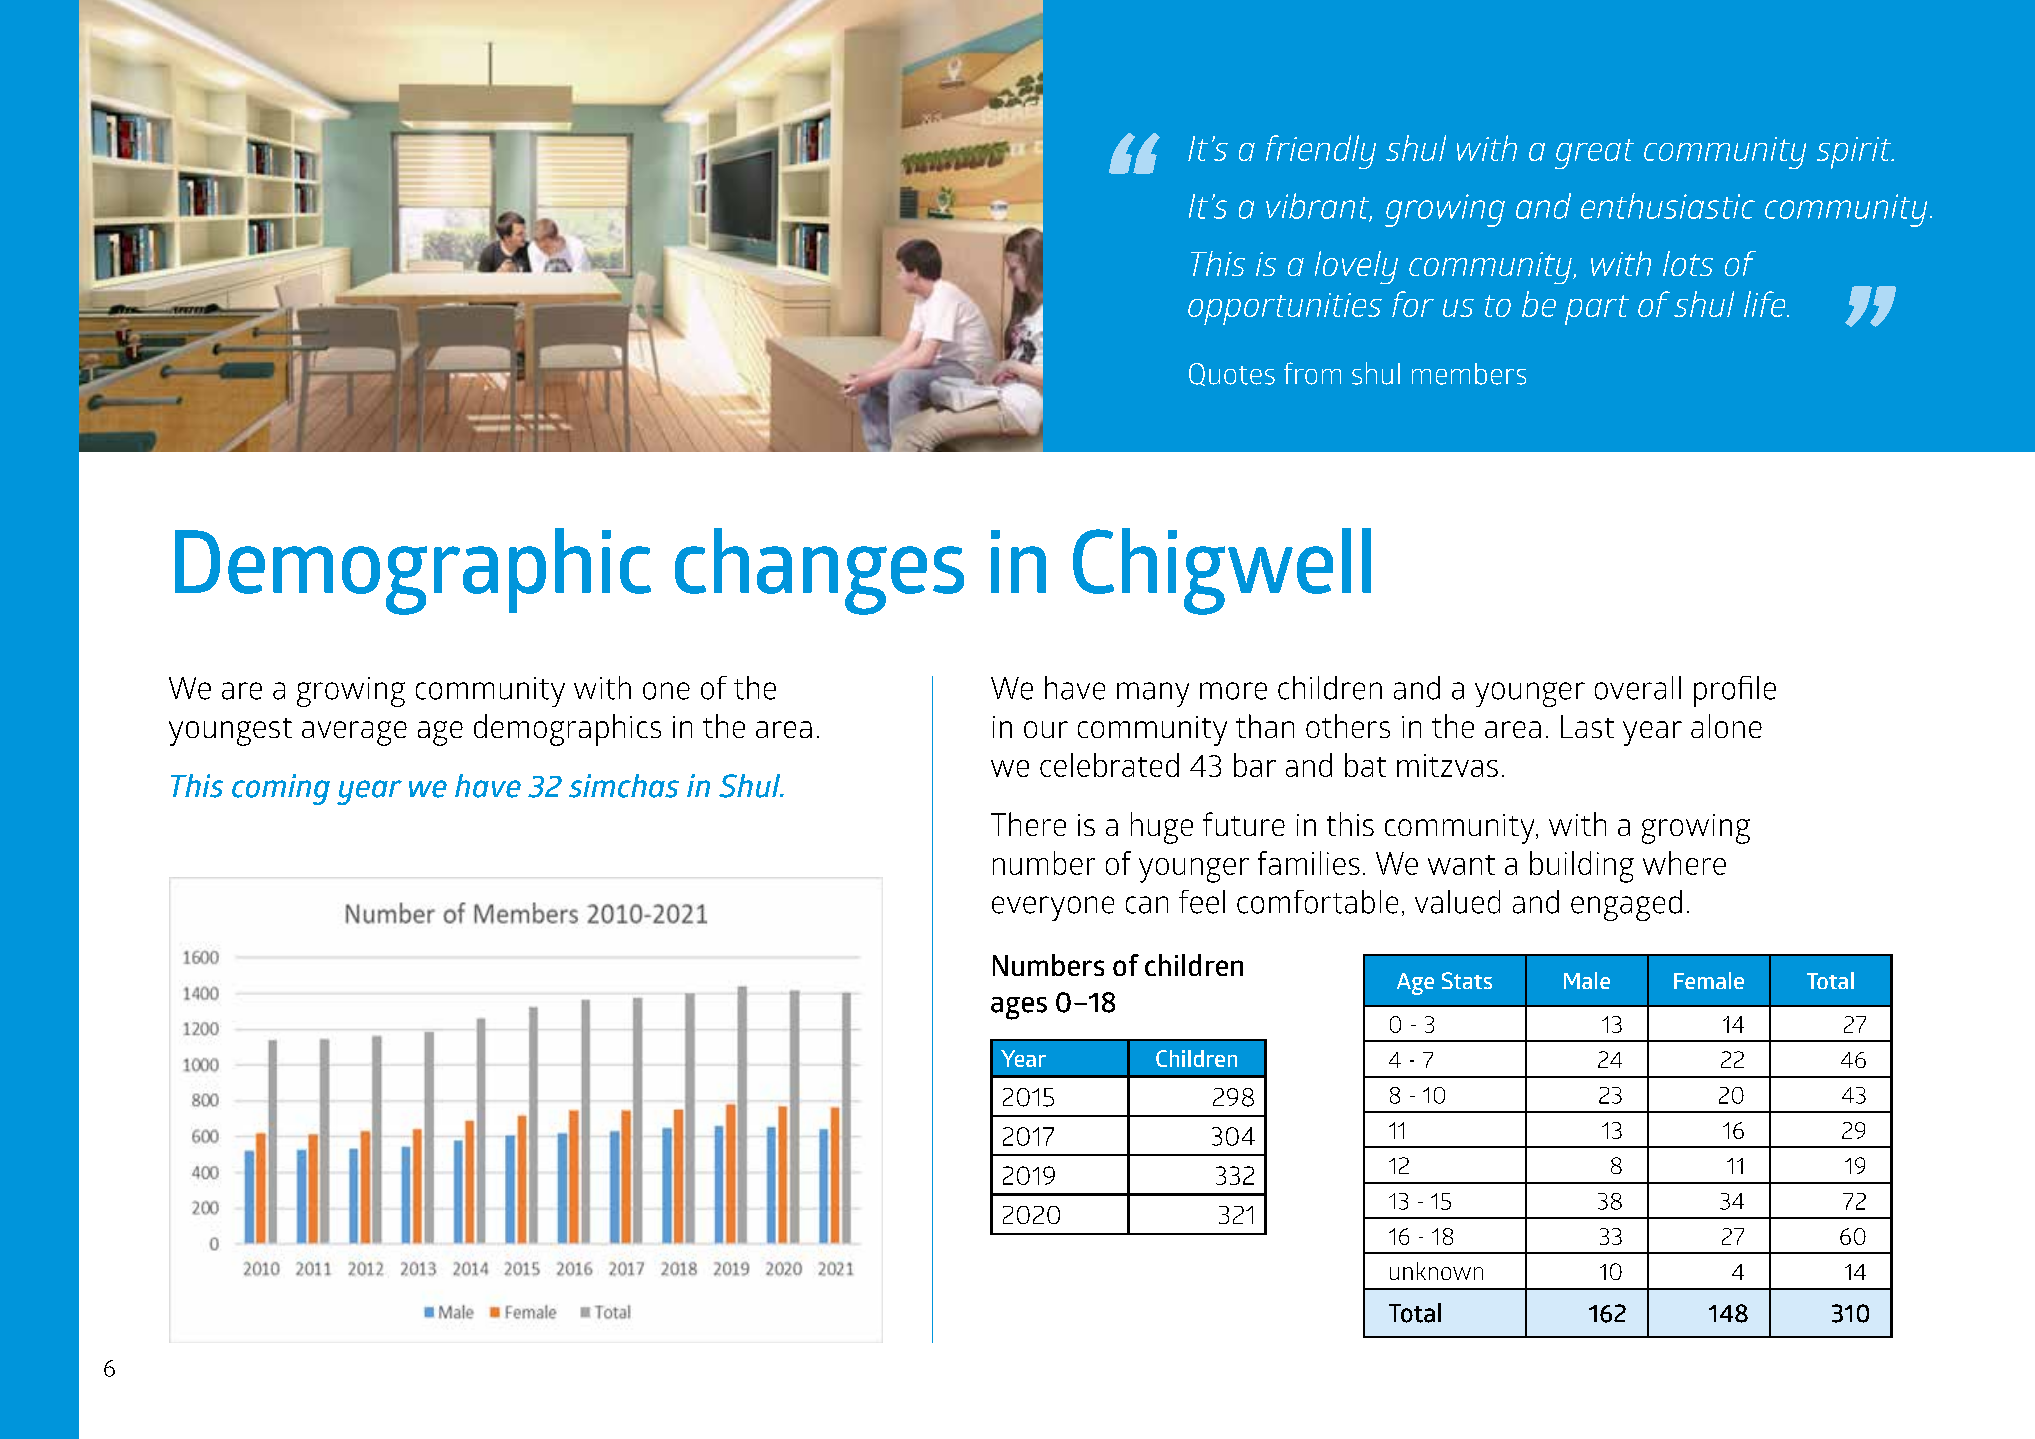  I want to click on enthusiastic, so click(1668, 206).
